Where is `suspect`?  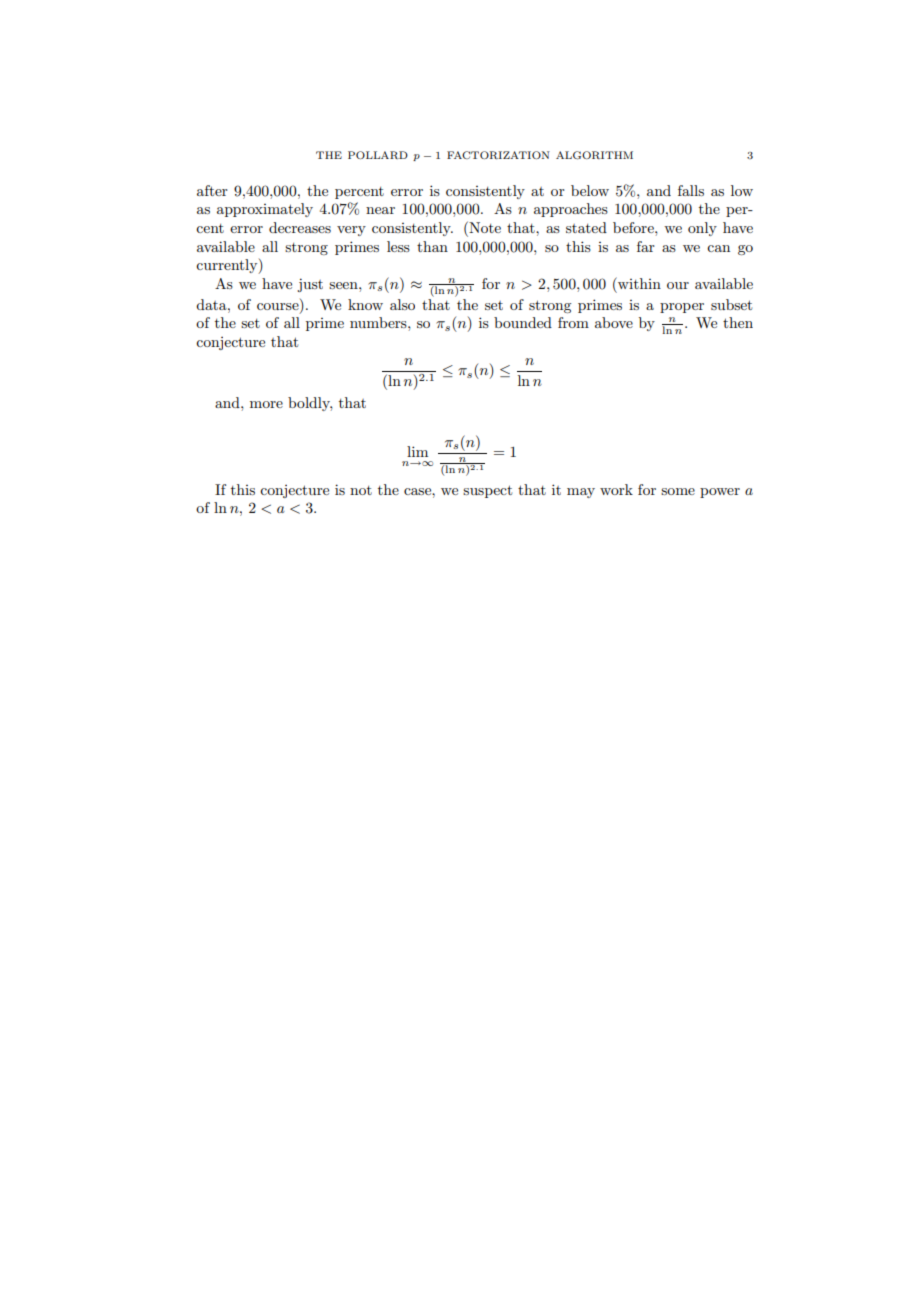 suspect is located at coordinates (487, 491).
